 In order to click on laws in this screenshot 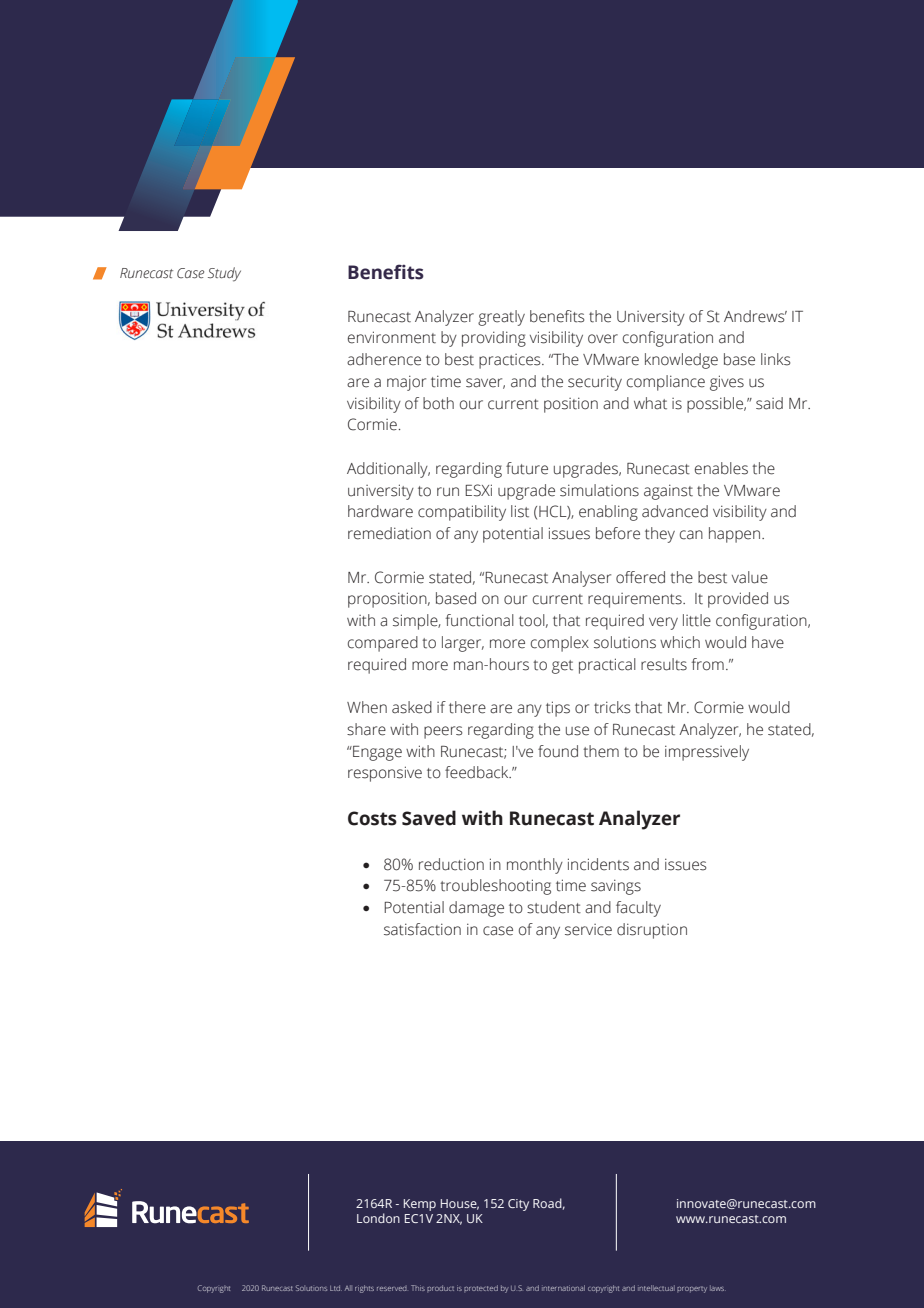, I will do `click(718, 1288)`.
